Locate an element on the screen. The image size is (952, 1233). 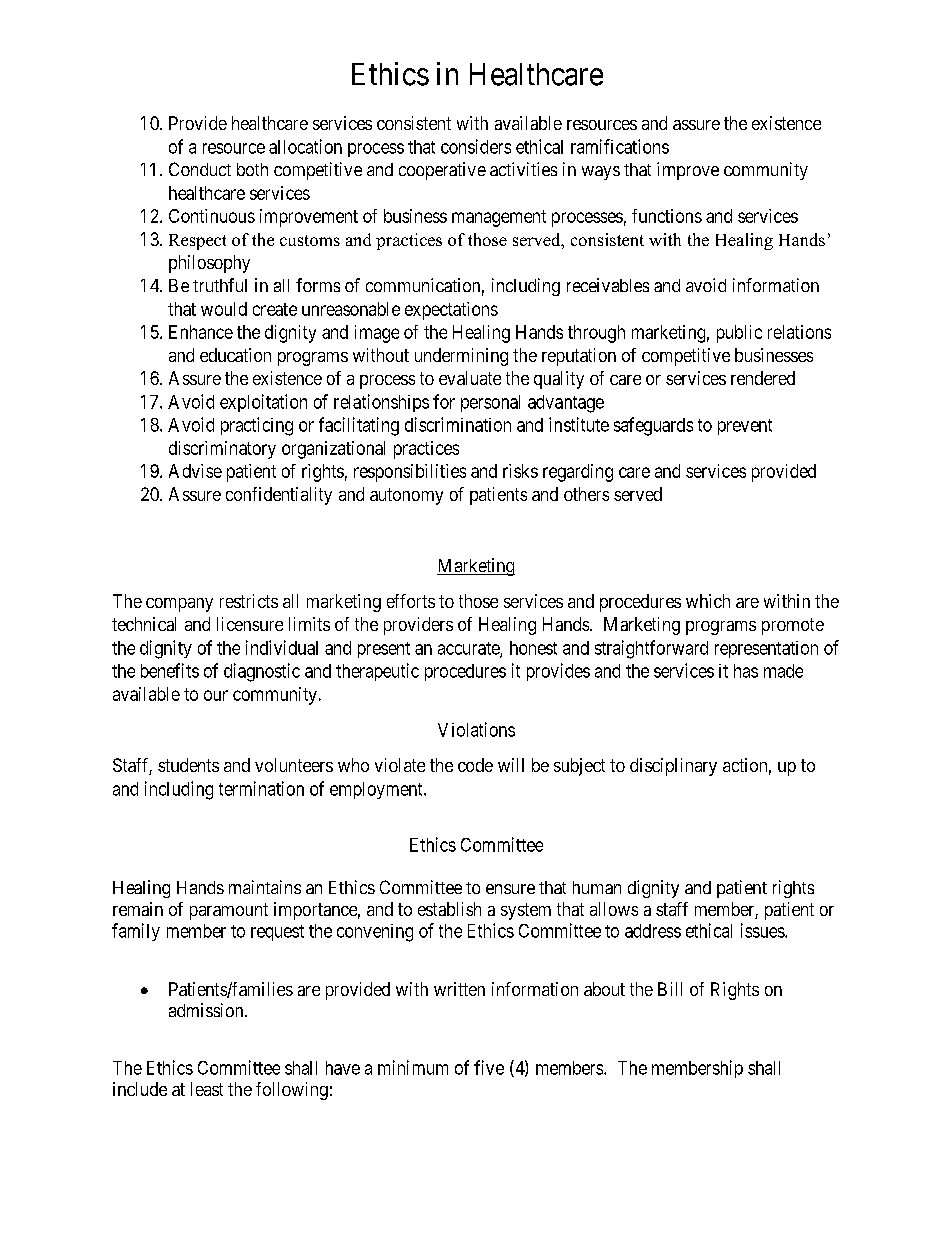
code is located at coordinates (475, 765).
